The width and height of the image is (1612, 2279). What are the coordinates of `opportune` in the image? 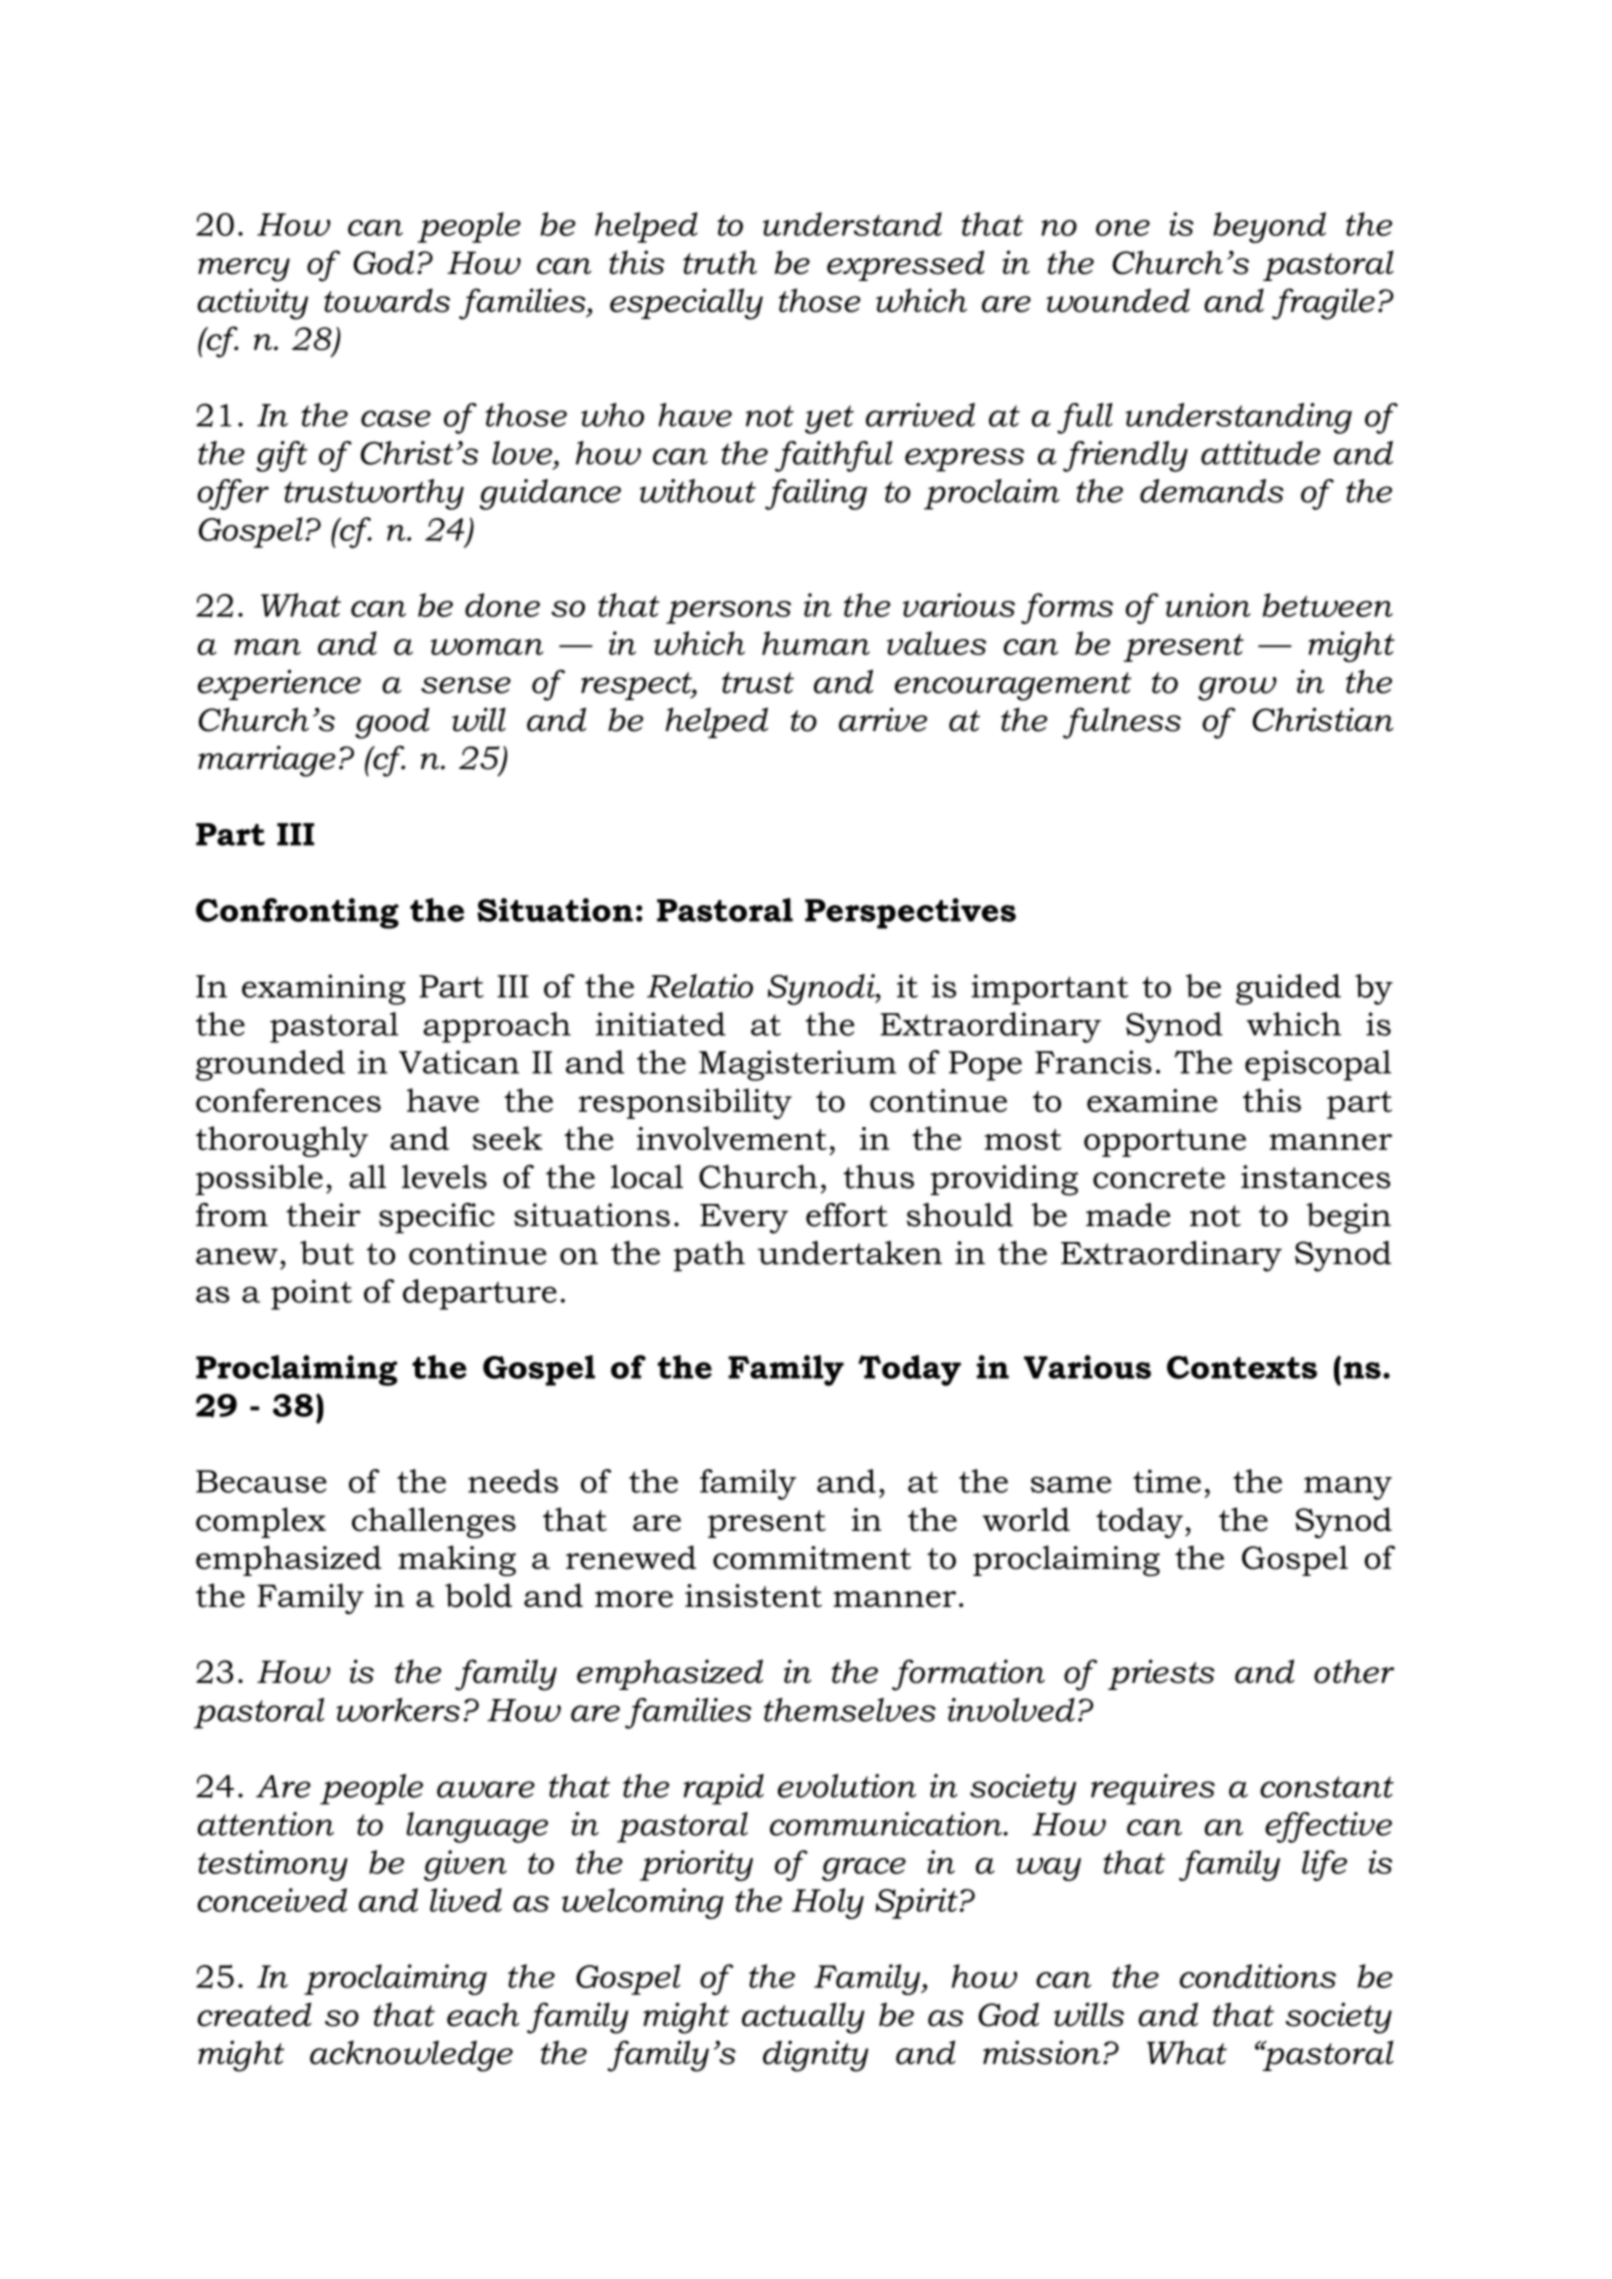 It's located at (1165, 1143).
